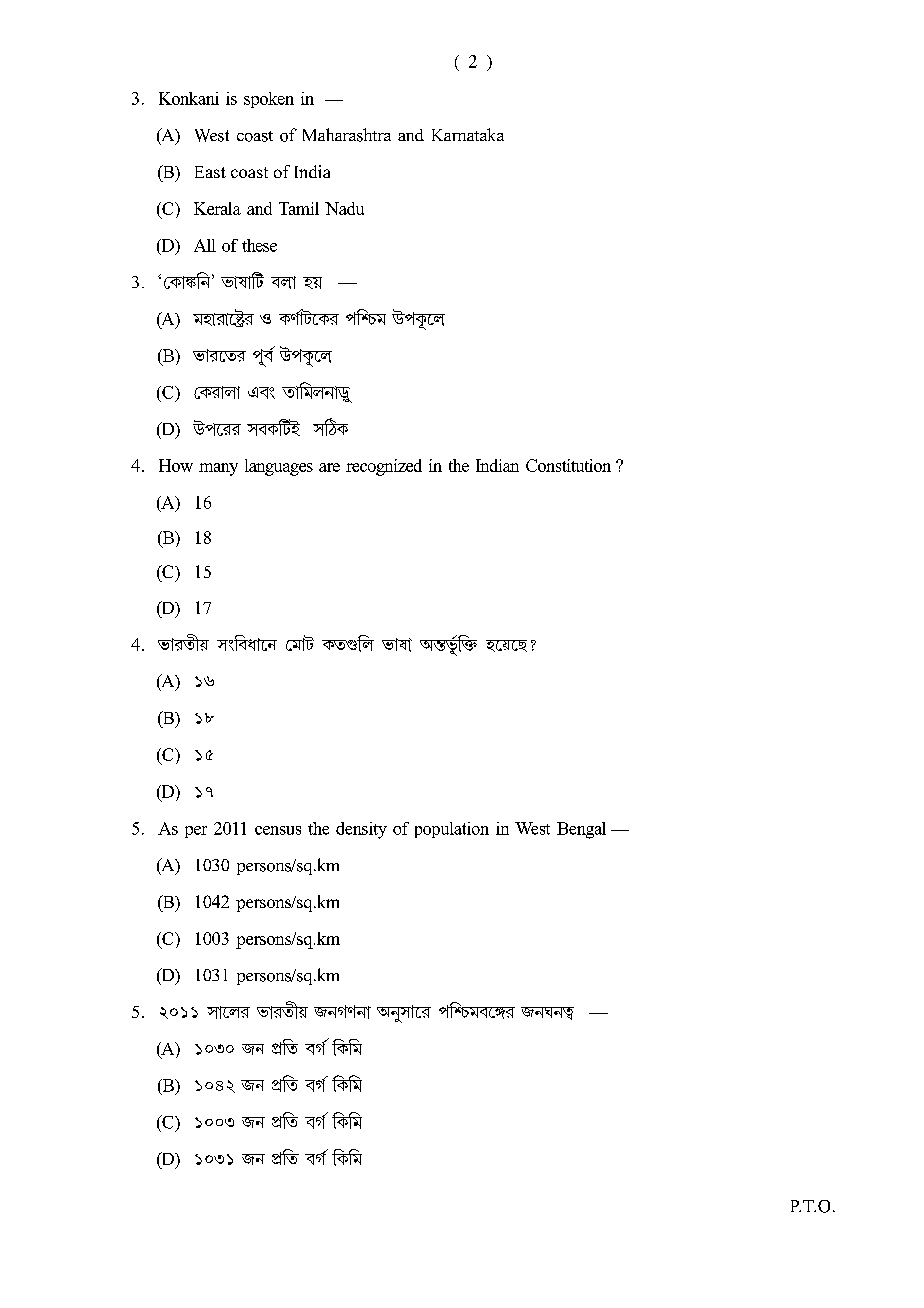  I want to click on Maharashtra, so click(347, 135).
